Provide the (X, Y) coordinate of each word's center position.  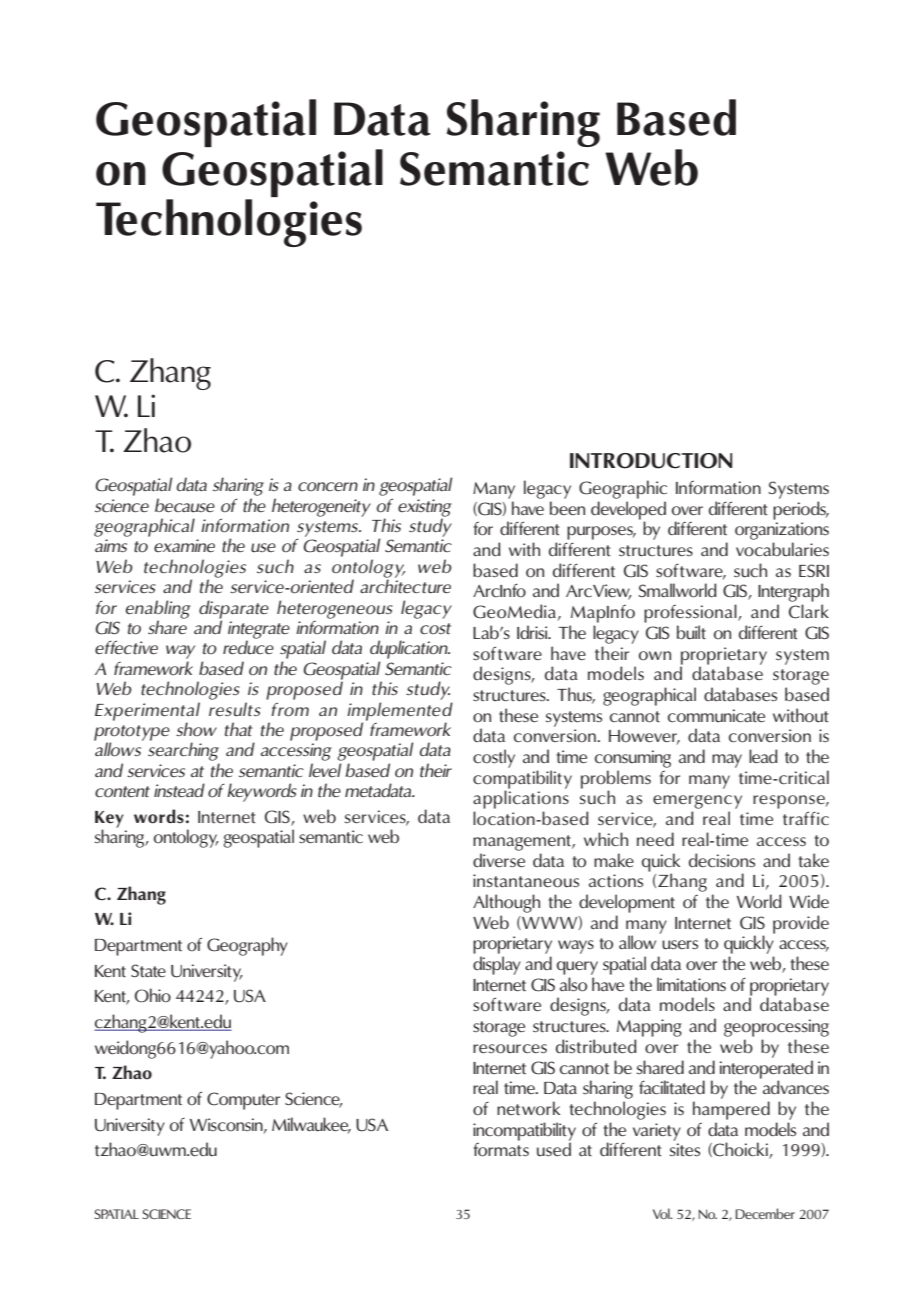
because (185, 505)
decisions (722, 860)
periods (800, 510)
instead (179, 790)
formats (501, 1148)
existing (425, 509)
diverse (499, 860)
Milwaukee (311, 1125)
